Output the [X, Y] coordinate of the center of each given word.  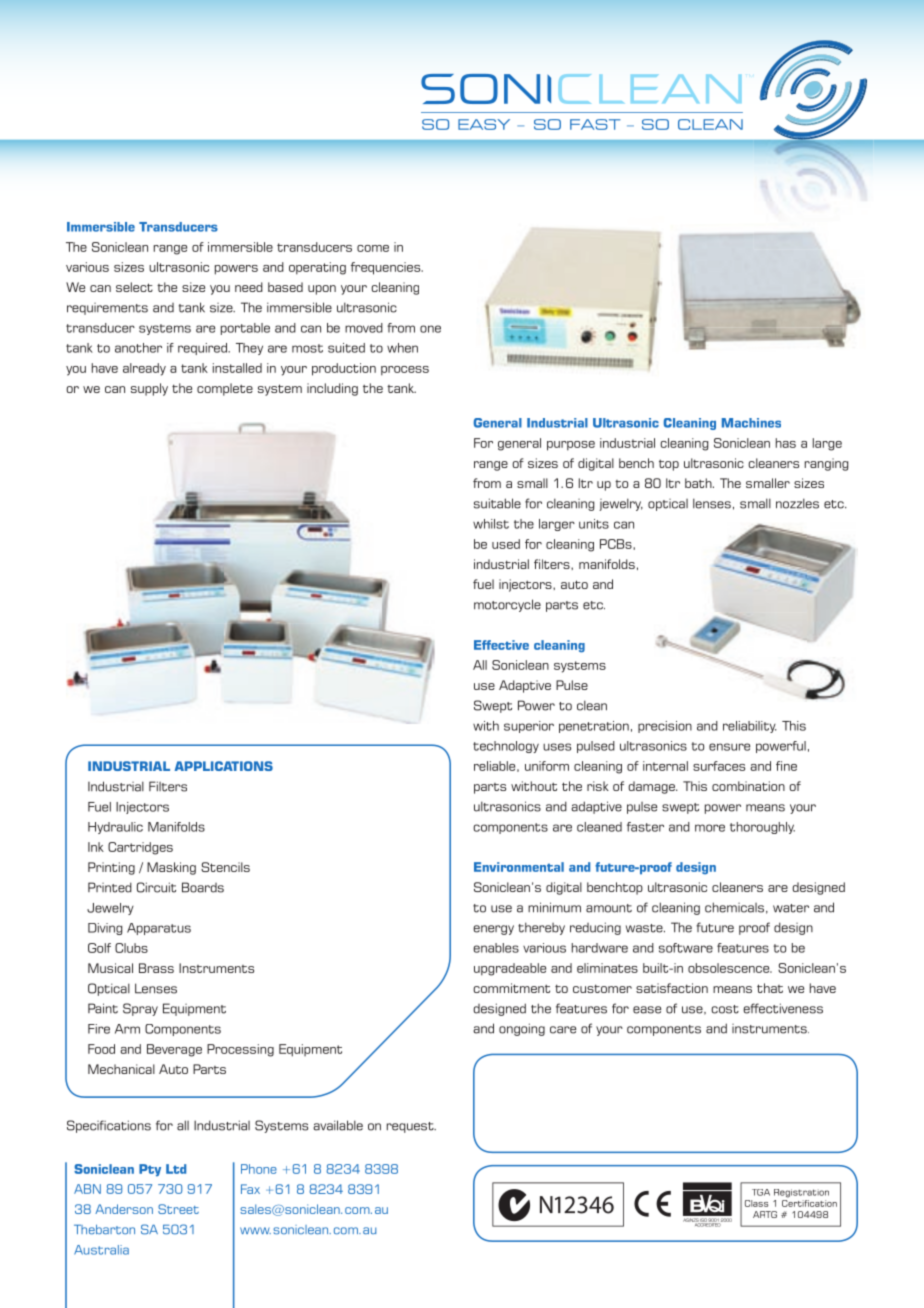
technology [506, 747]
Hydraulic [115, 828]
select [134, 287]
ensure [729, 747]
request [411, 1127]
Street [178, 1209]
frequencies [387, 268]
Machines [751, 423]
